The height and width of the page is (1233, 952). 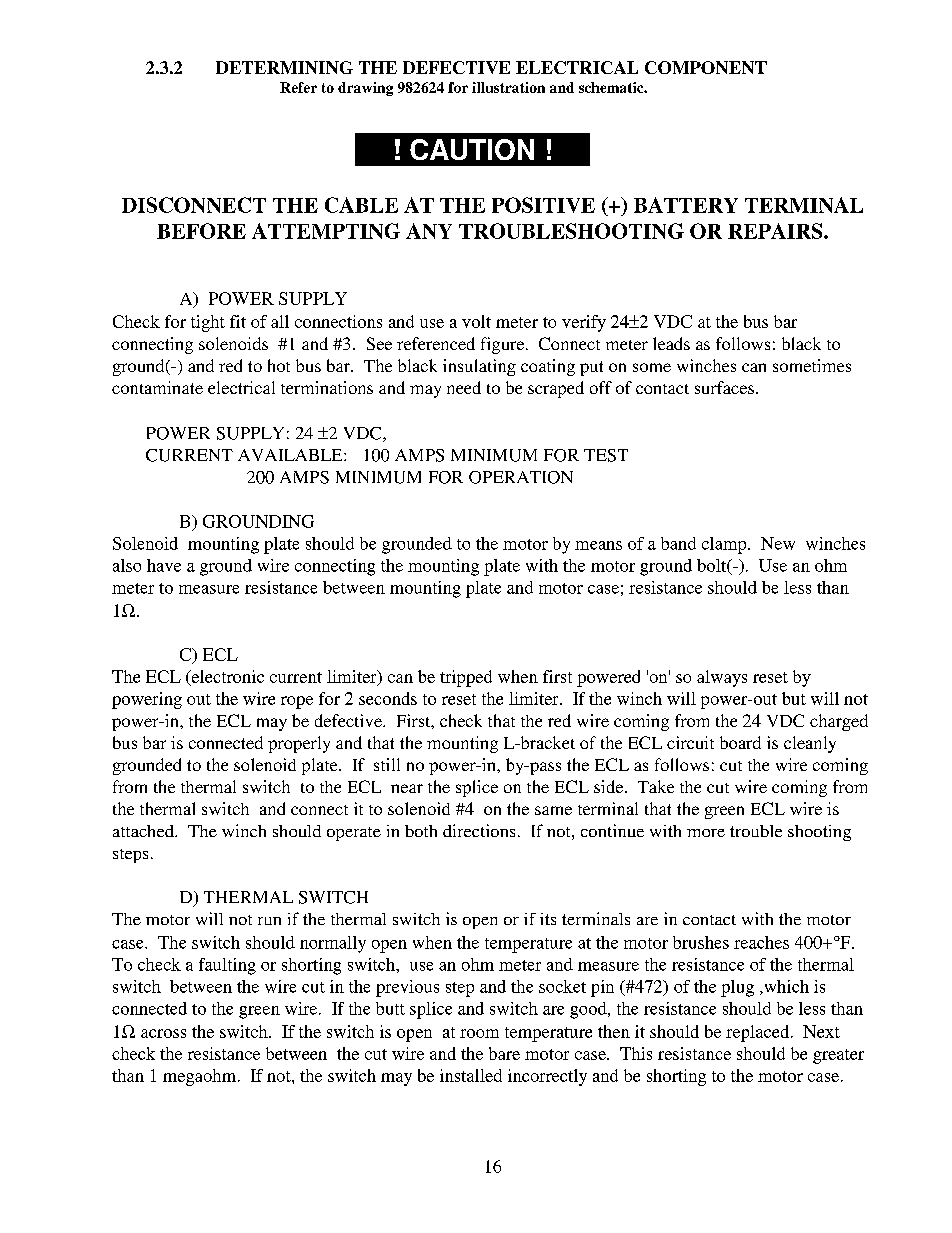 What do you see at coordinates (476, 321) in the page?
I see `volt` at bounding box center [476, 321].
